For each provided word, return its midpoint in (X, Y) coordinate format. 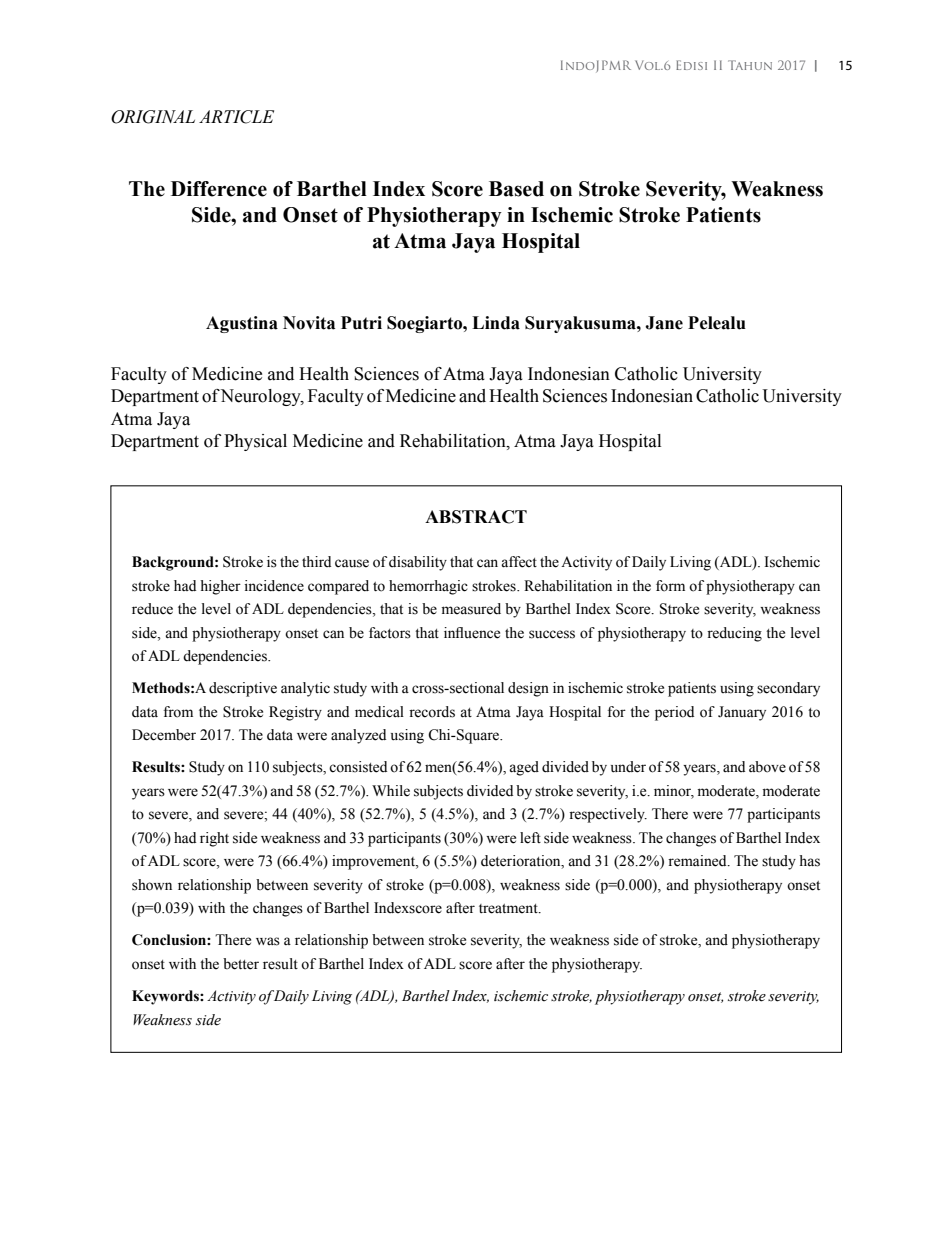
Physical (255, 442)
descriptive (243, 689)
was (268, 941)
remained (698, 861)
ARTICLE (236, 117)
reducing (734, 634)
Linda (496, 323)
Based (516, 189)
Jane (664, 323)
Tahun (750, 65)
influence (472, 633)
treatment (509, 909)
